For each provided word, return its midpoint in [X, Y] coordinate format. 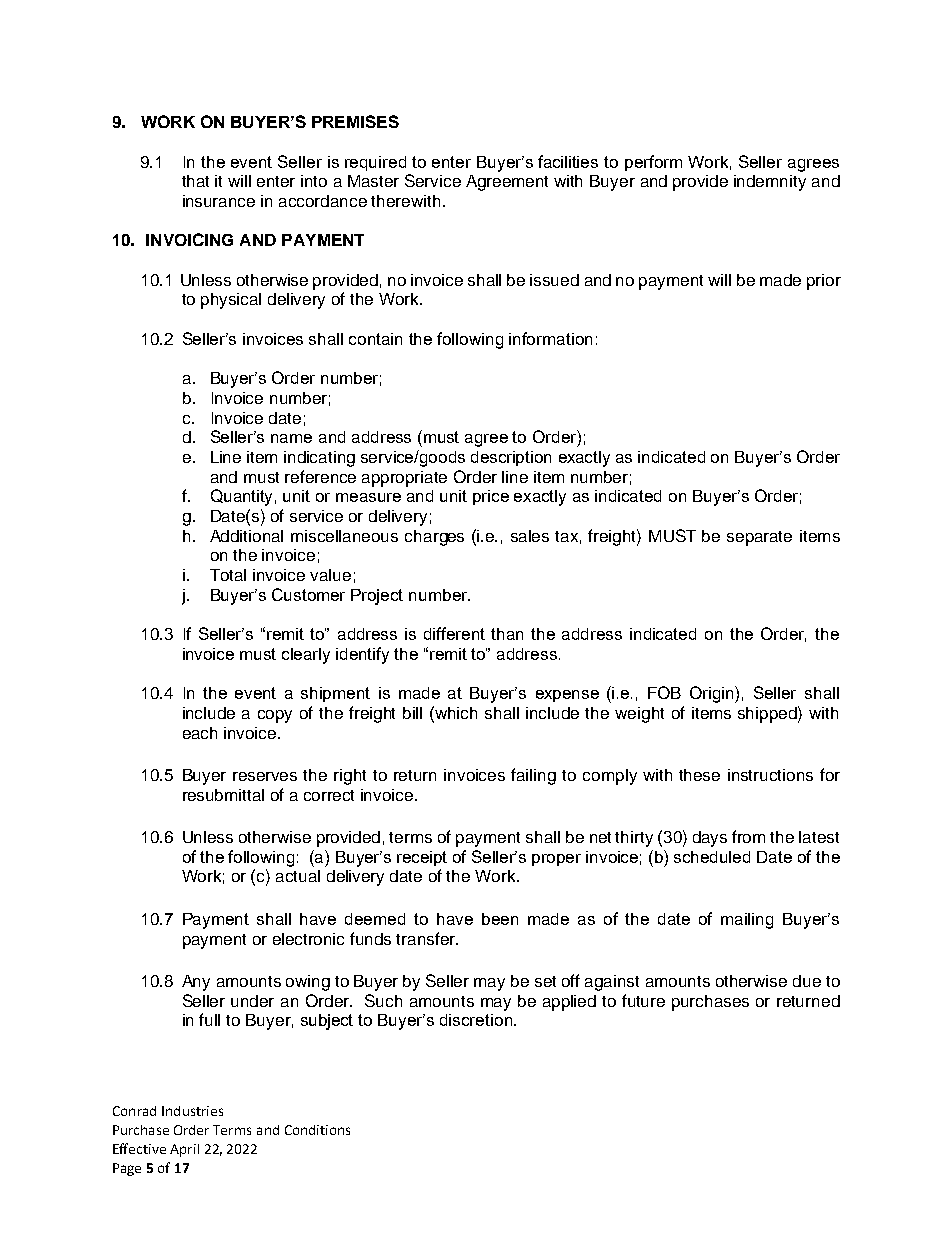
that [195, 181]
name [291, 438]
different [454, 633]
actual [298, 876]
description [511, 458]
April [184, 1150]
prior [824, 282]
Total [228, 575]
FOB [664, 692]
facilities [568, 161]
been [500, 919]
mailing [747, 921]
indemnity [770, 183]
